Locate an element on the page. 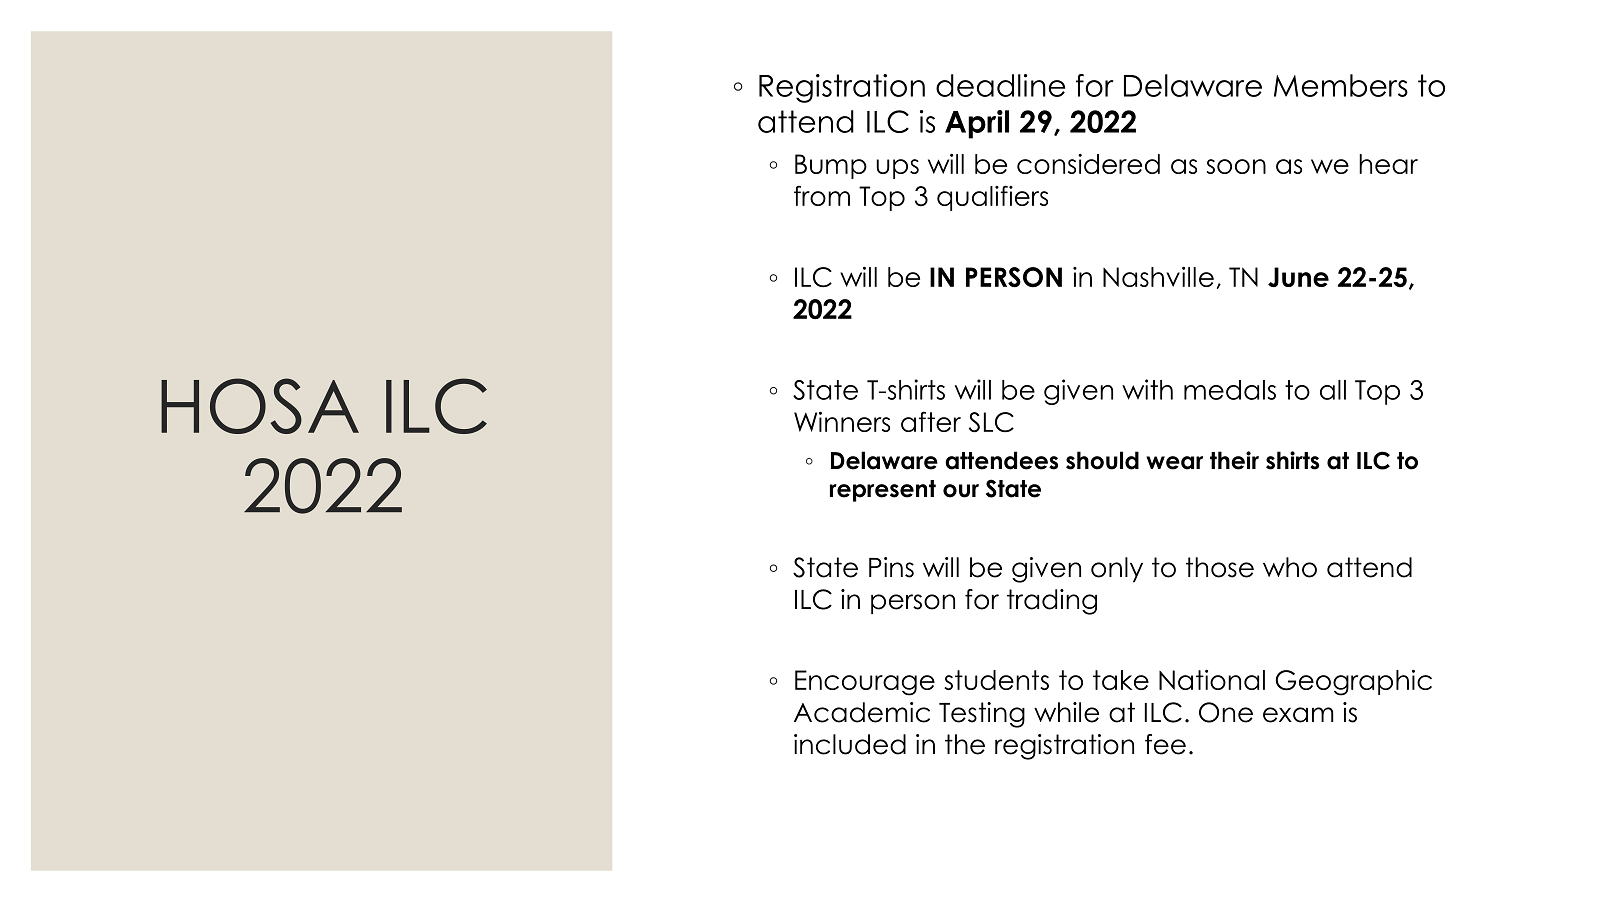 The image size is (1604, 902). while is located at coordinates (1066, 712).
